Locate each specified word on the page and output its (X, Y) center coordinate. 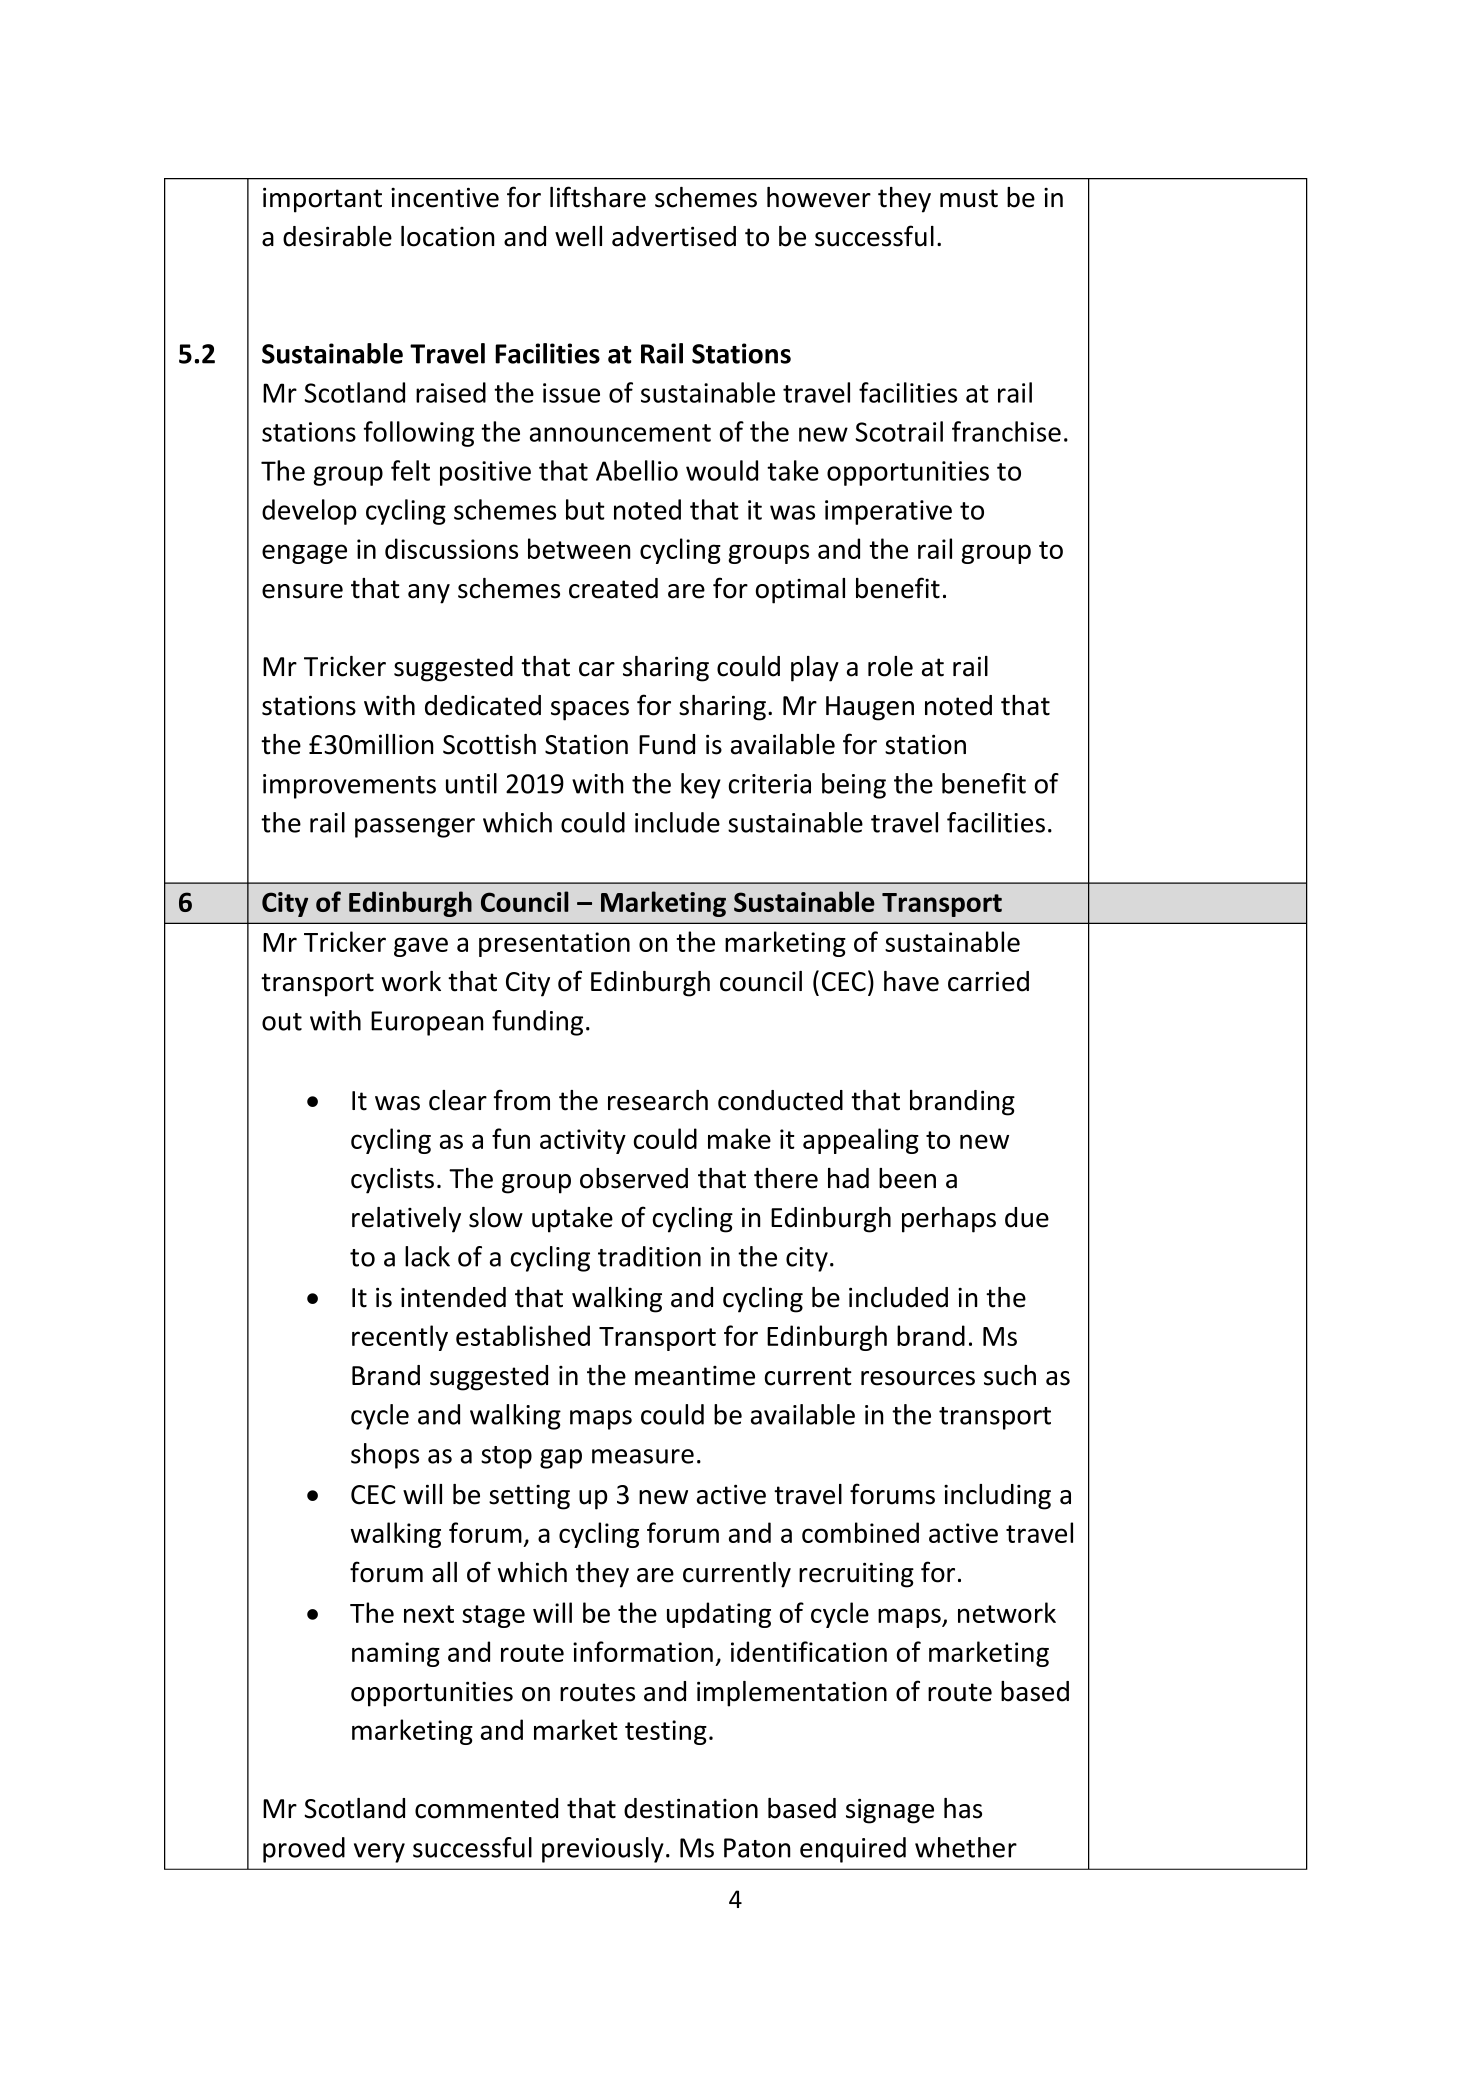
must (969, 198)
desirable (337, 236)
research (658, 1100)
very (379, 1853)
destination (691, 1808)
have (911, 981)
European (427, 1023)
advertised (674, 236)
